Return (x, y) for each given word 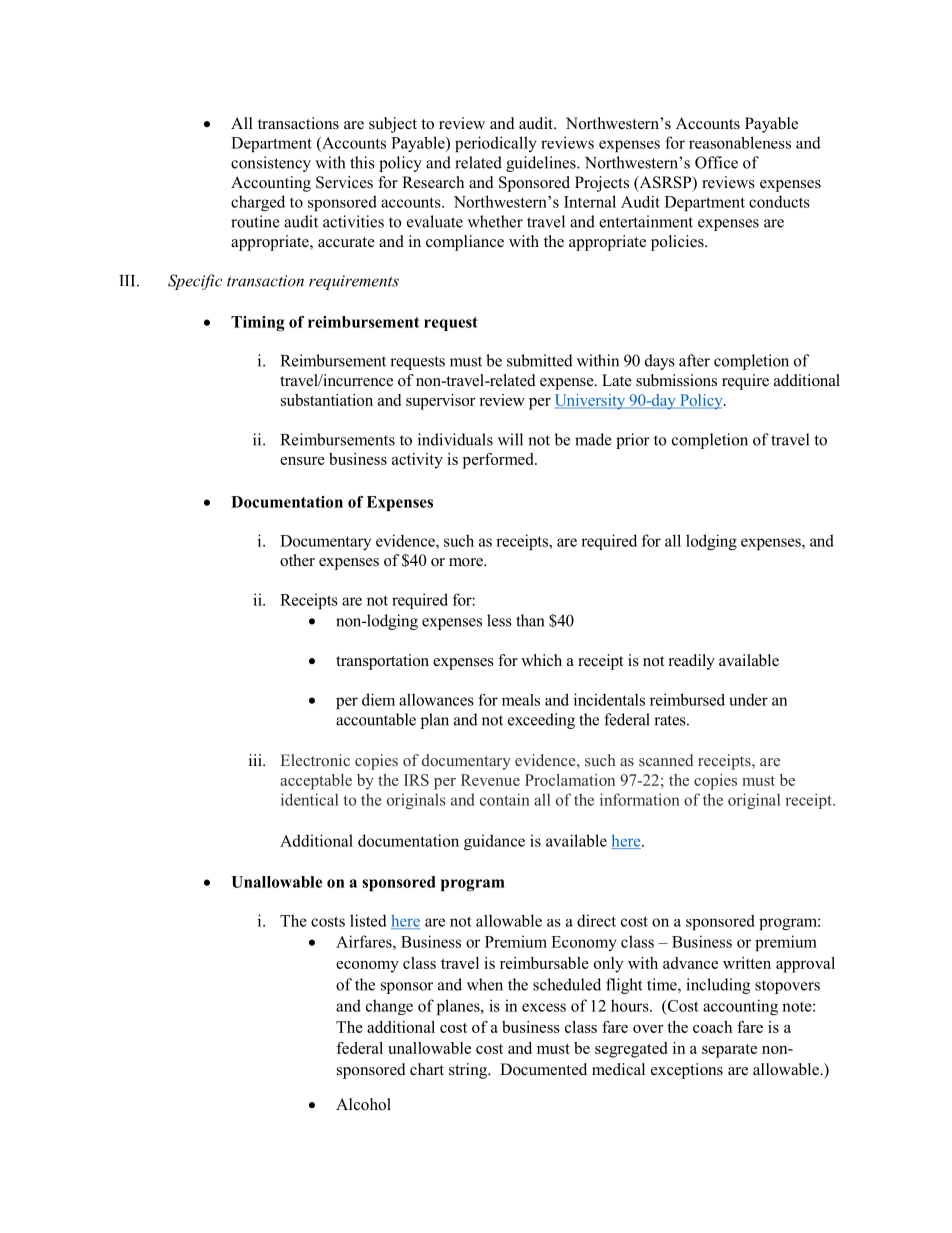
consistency (271, 164)
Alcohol (363, 1104)
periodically (496, 144)
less (499, 620)
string (469, 1071)
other (297, 560)
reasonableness (740, 142)
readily (692, 662)
